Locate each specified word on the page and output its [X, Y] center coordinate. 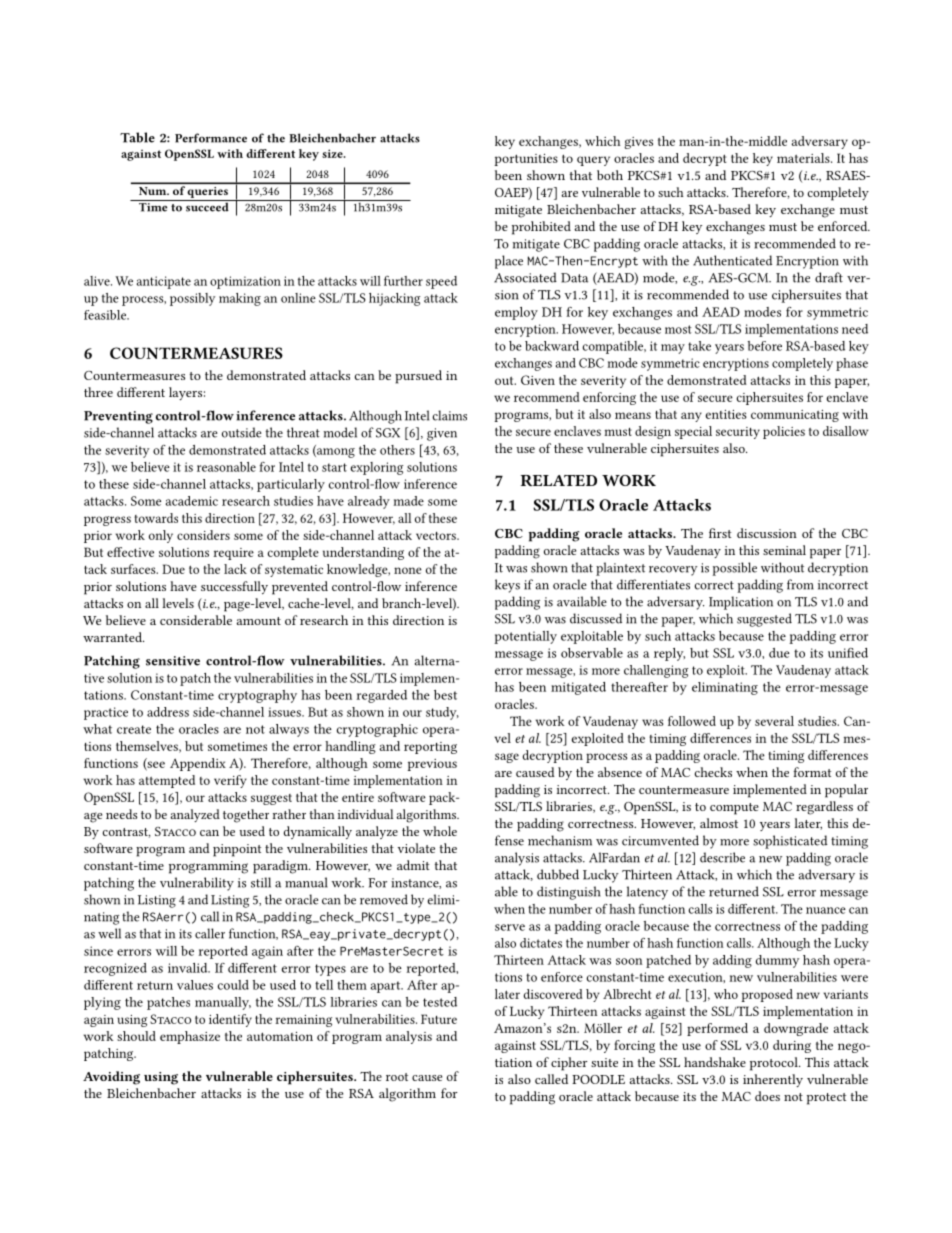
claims [449, 415]
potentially [525, 637]
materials [804, 158]
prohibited [541, 228]
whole [440, 831]
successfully [234, 587]
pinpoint [237, 850]
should [136, 1036]
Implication [741, 603]
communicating [795, 416]
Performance [211, 138]
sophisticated [790, 842]
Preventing [118, 417]
